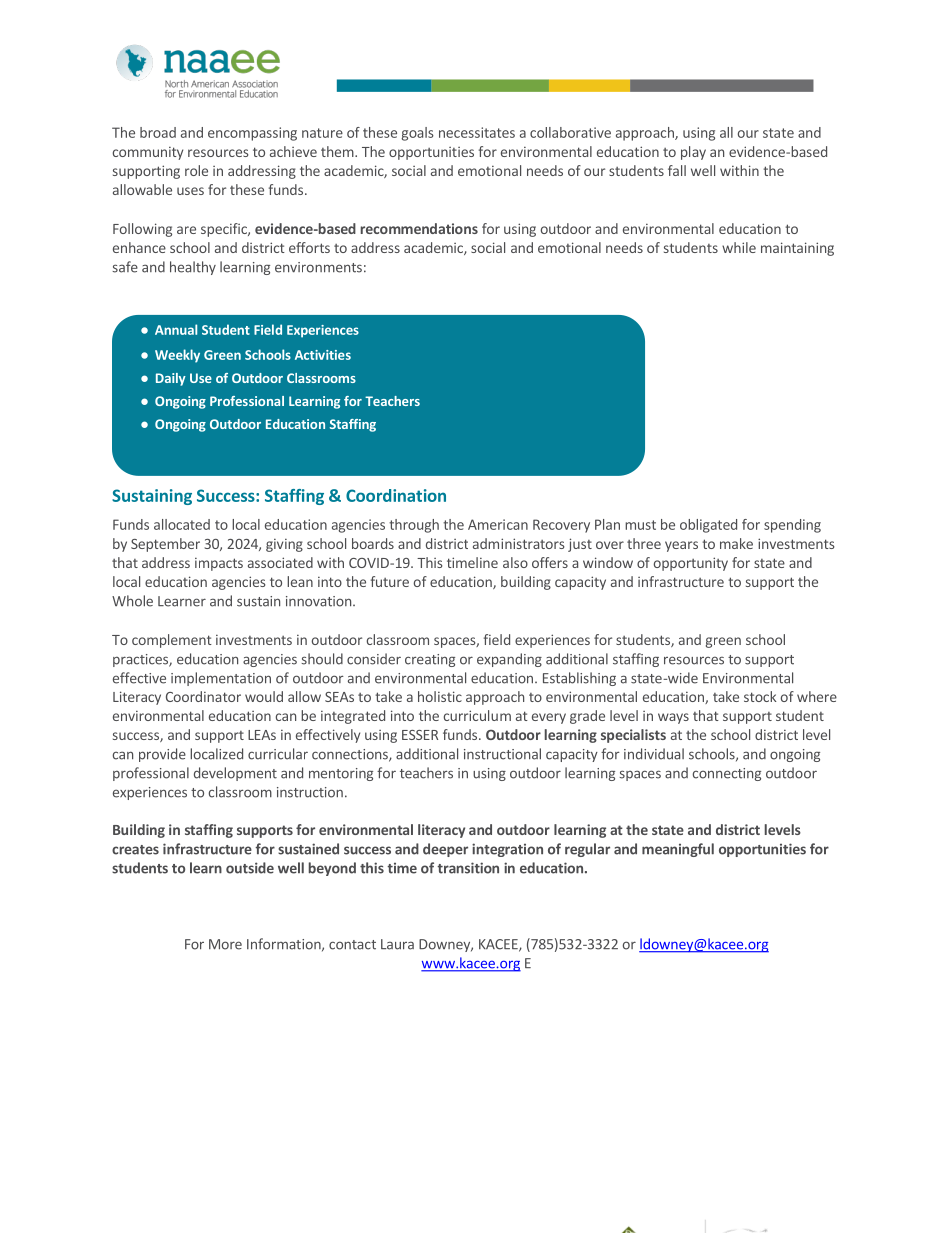 This document has height=1233, width=952. I want to click on necessitates, so click(477, 132).
